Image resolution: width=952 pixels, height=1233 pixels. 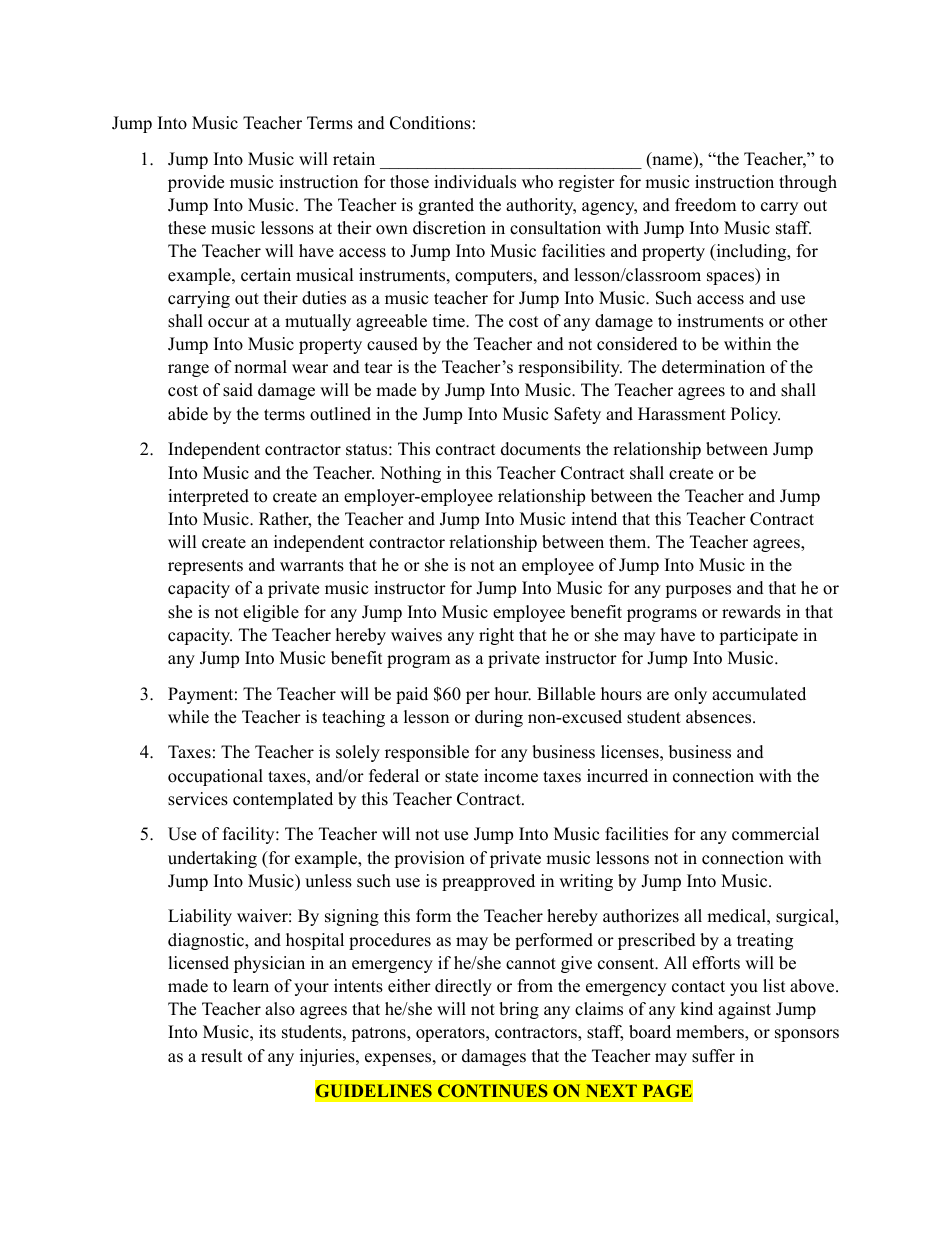 What do you see at coordinates (671, 162) in the screenshot?
I see `name` at bounding box center [671, 162].
